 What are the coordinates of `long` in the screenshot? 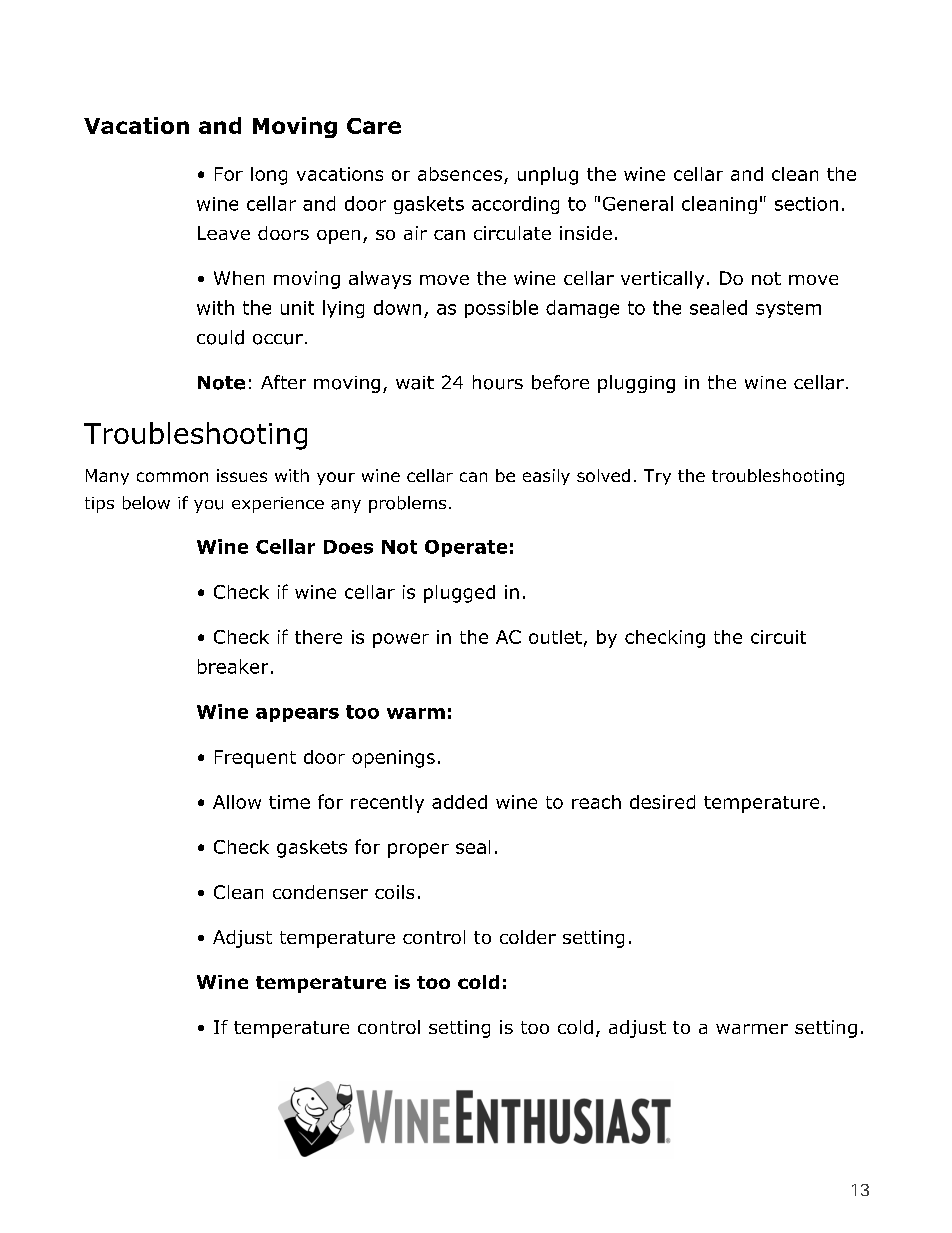 It's located at (269, 176).
